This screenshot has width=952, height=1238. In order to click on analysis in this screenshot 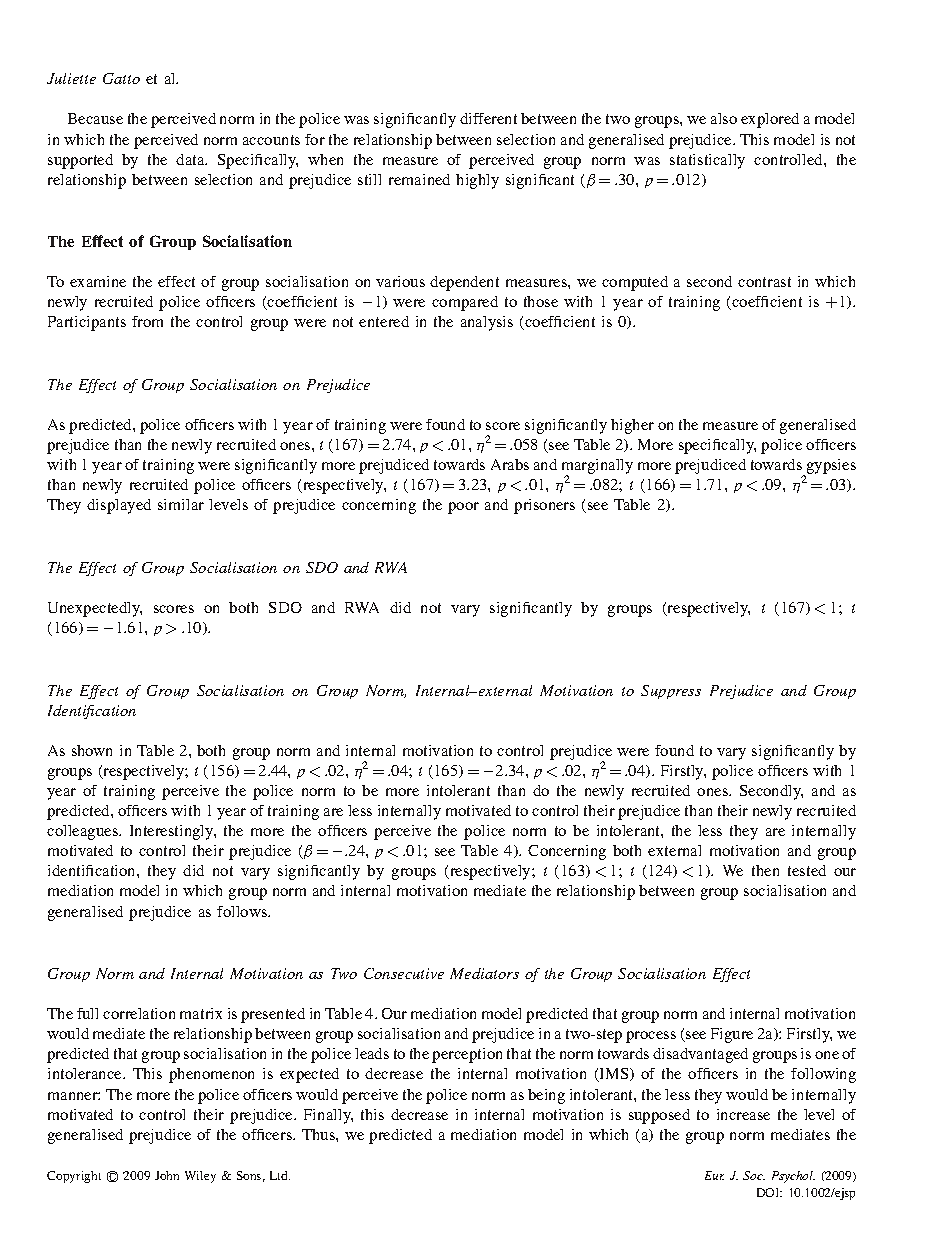, I will do `click(487, 323)`.
